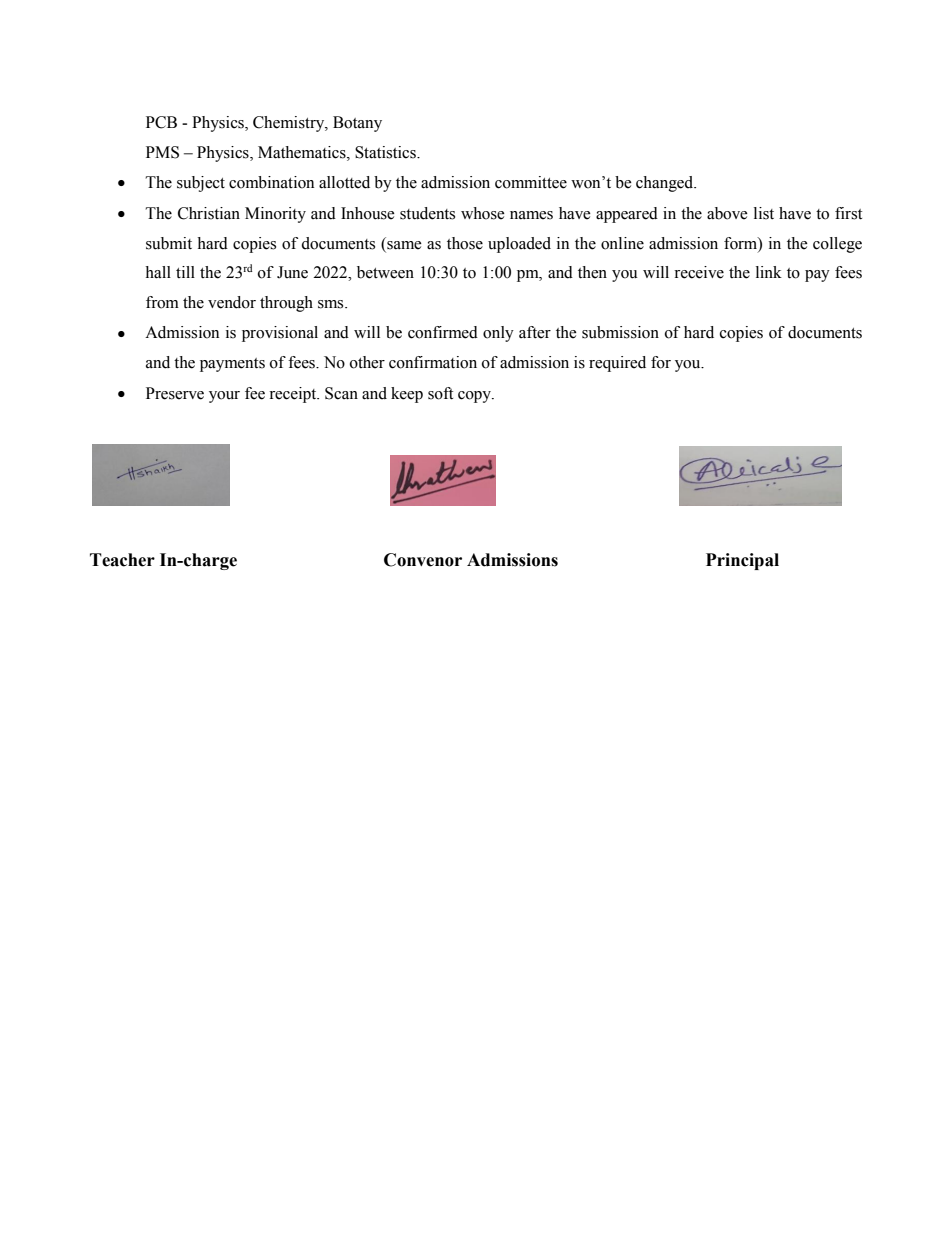  Describe the element at coordinates (161, 122) in the document. I see `PCB` at that location.
